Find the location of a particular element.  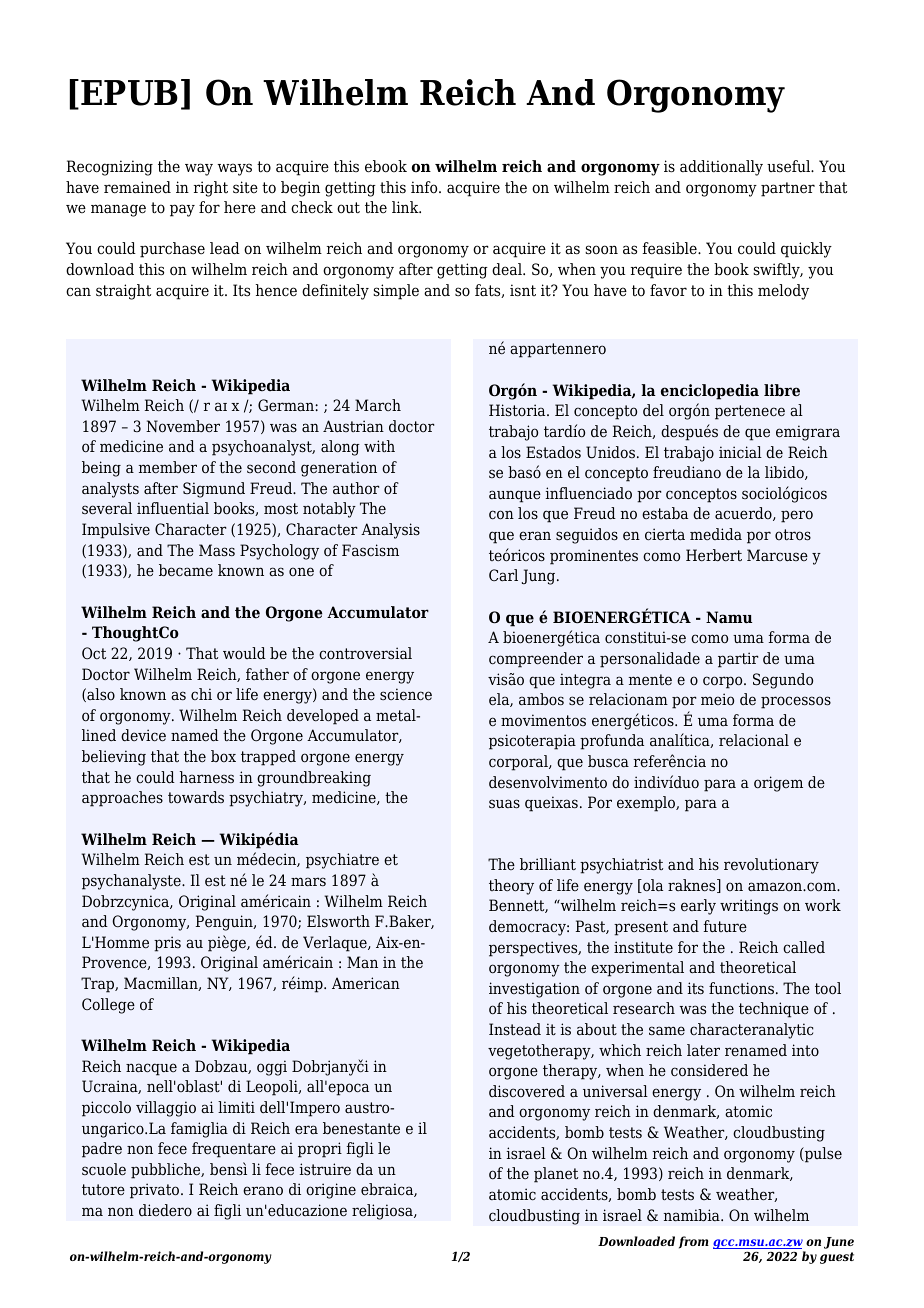

ways is located at coordinates (234, 169).
